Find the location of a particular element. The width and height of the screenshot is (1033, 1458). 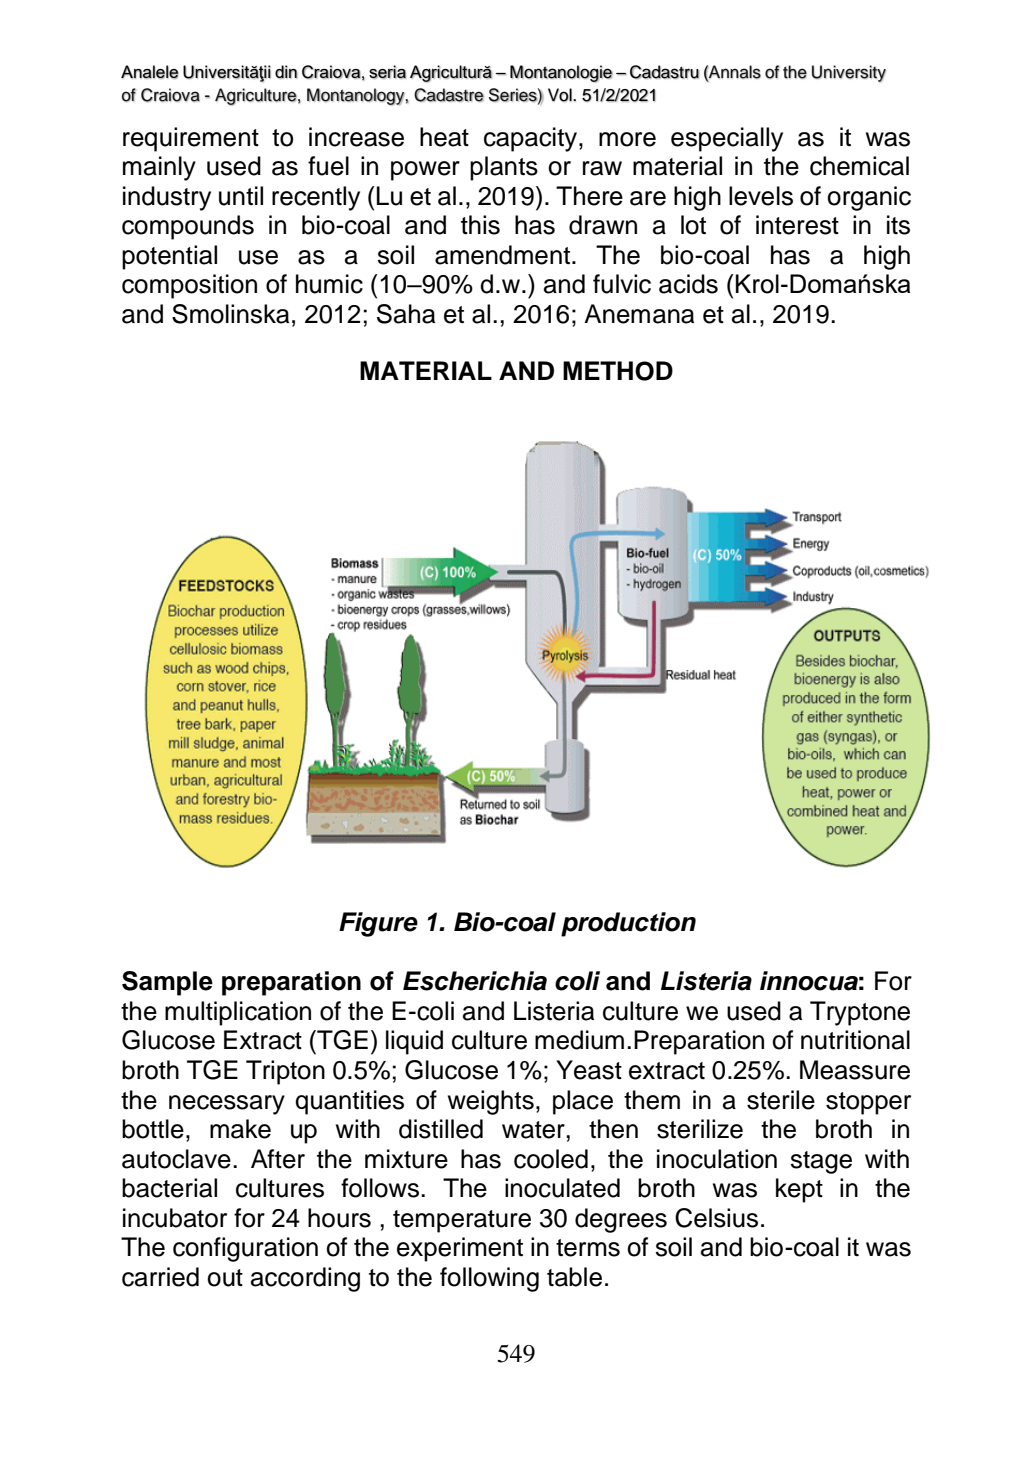

Escherichia is located at coordinates (475, 981).
